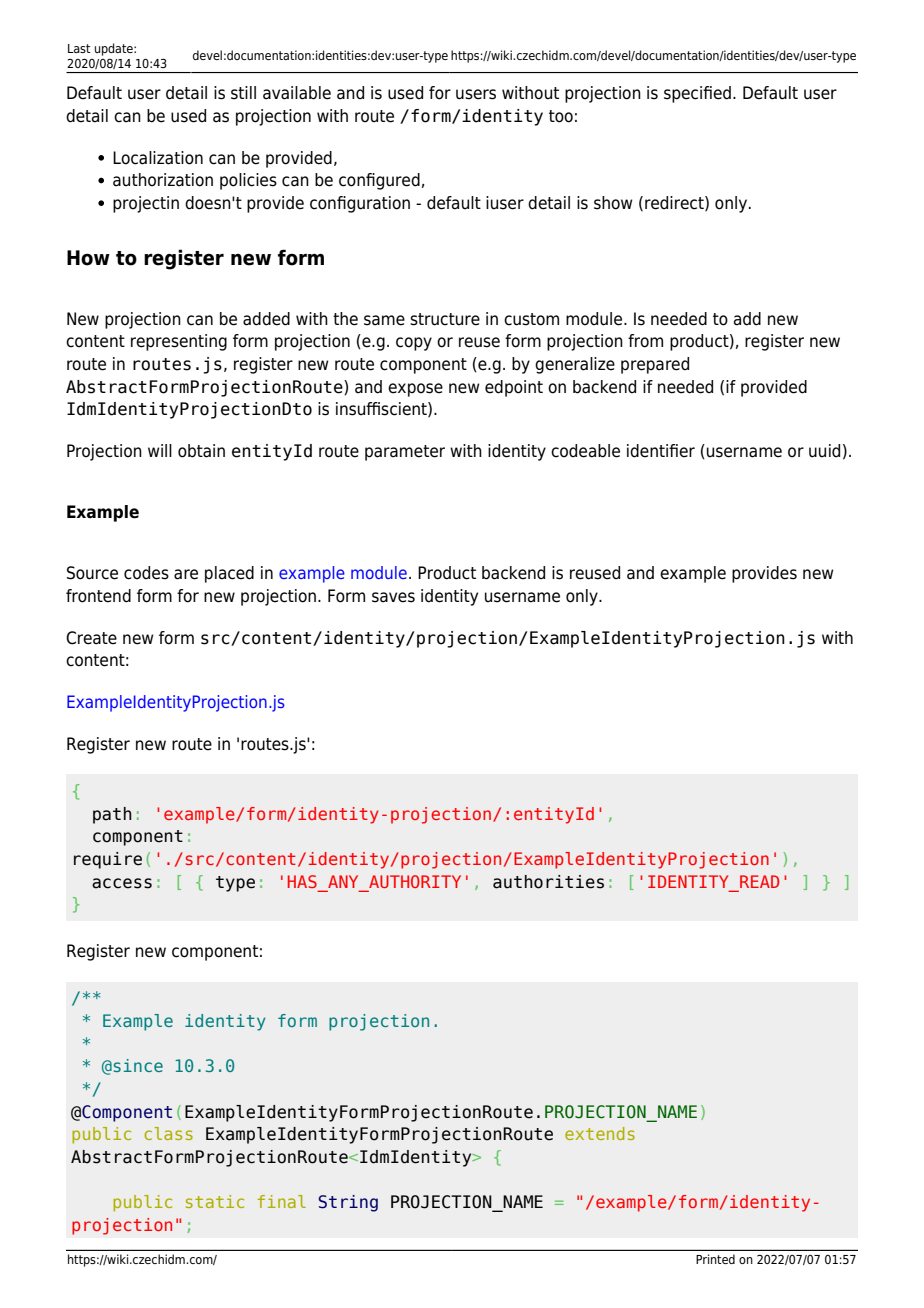  What do you see at coordinates (112, 815) in the screenshot?
I see `path` at bounding box center [112, 815].
